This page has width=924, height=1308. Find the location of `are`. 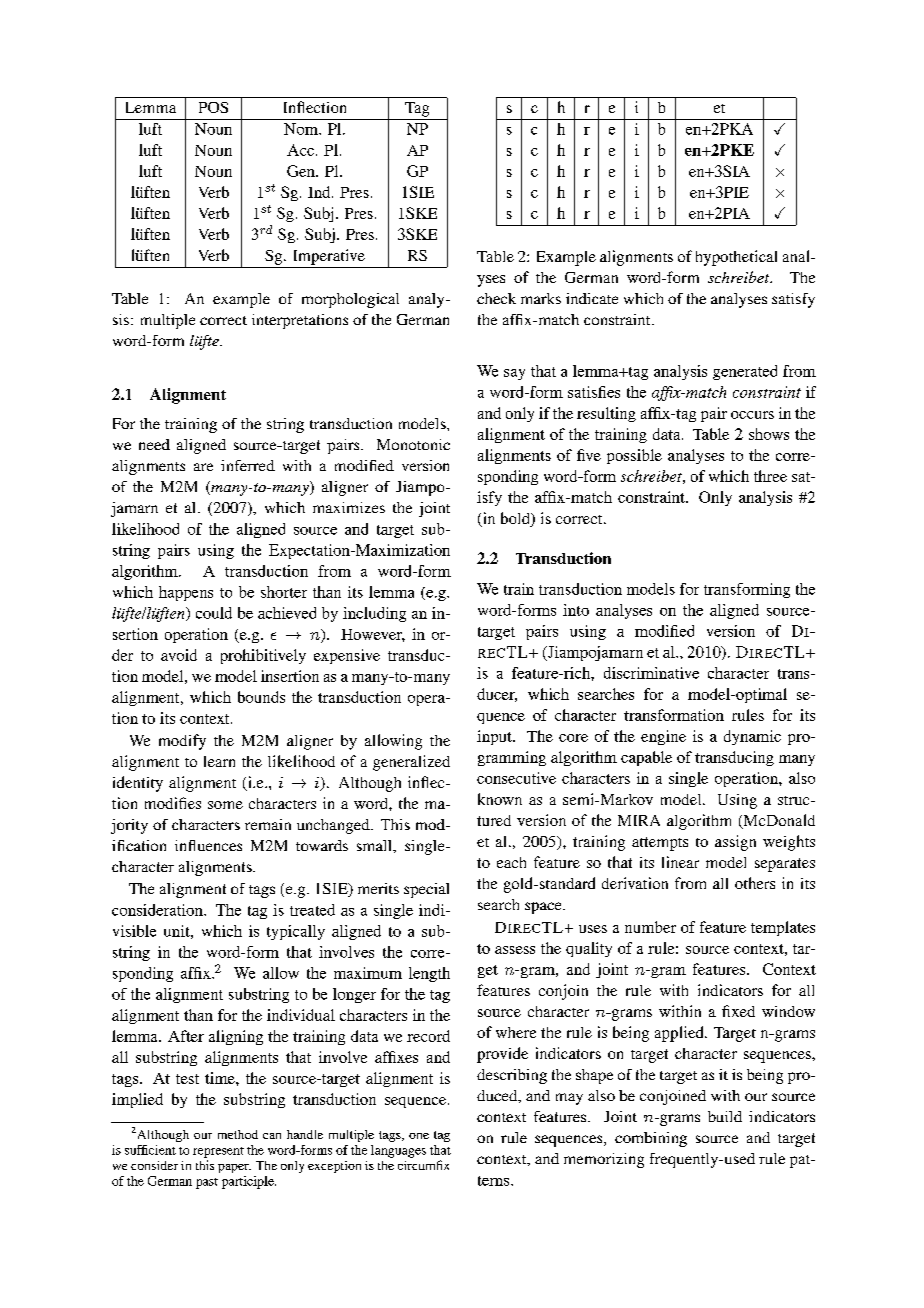

are is located at coordinates (203, 467).
